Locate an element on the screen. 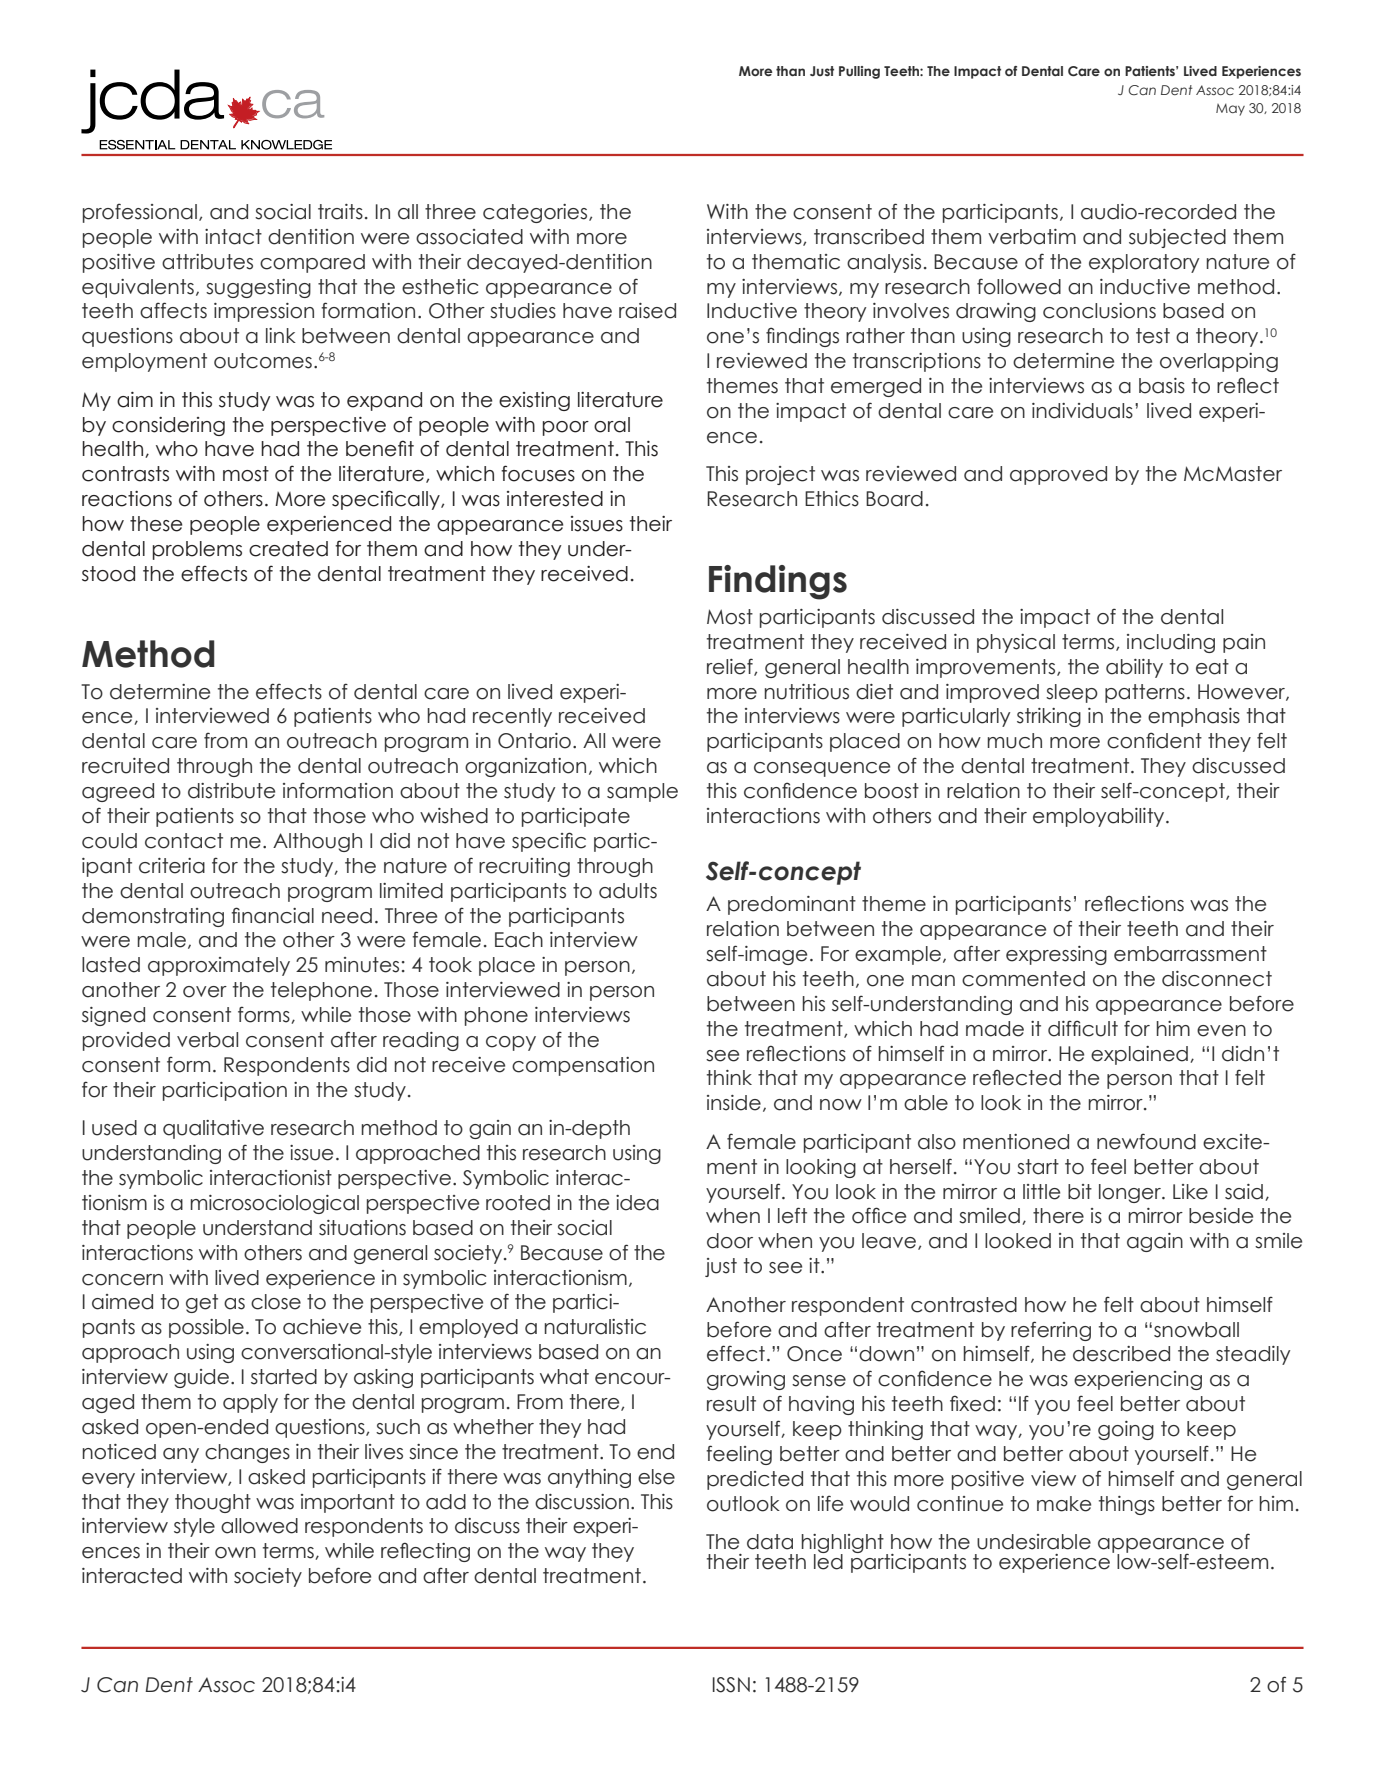 This screenshot has height=1792, width=1385. relief is located at coordinates (731, 667).
